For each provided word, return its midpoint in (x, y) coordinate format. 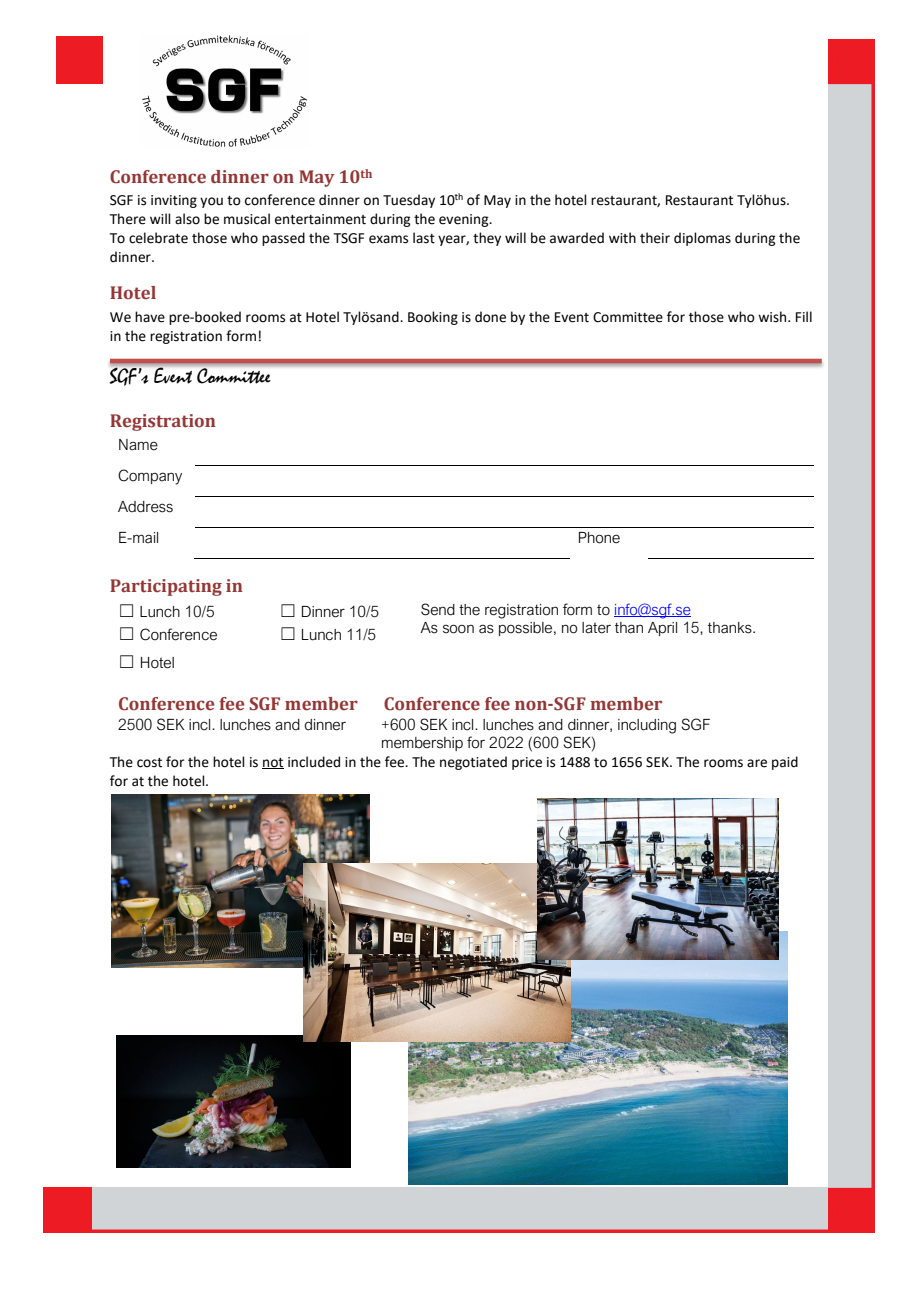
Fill (804, 316)
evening (465, 220)
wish (773, 317)
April (662, 629)
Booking (433, 318)
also (187, 219)
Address (145, 507)
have (150, 317)
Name (138, 445)
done (490, 317)
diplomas (702, 239)
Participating (166, 587)
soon (458, 629)
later (596, 628)
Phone (599, 538)
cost (149, 763)
